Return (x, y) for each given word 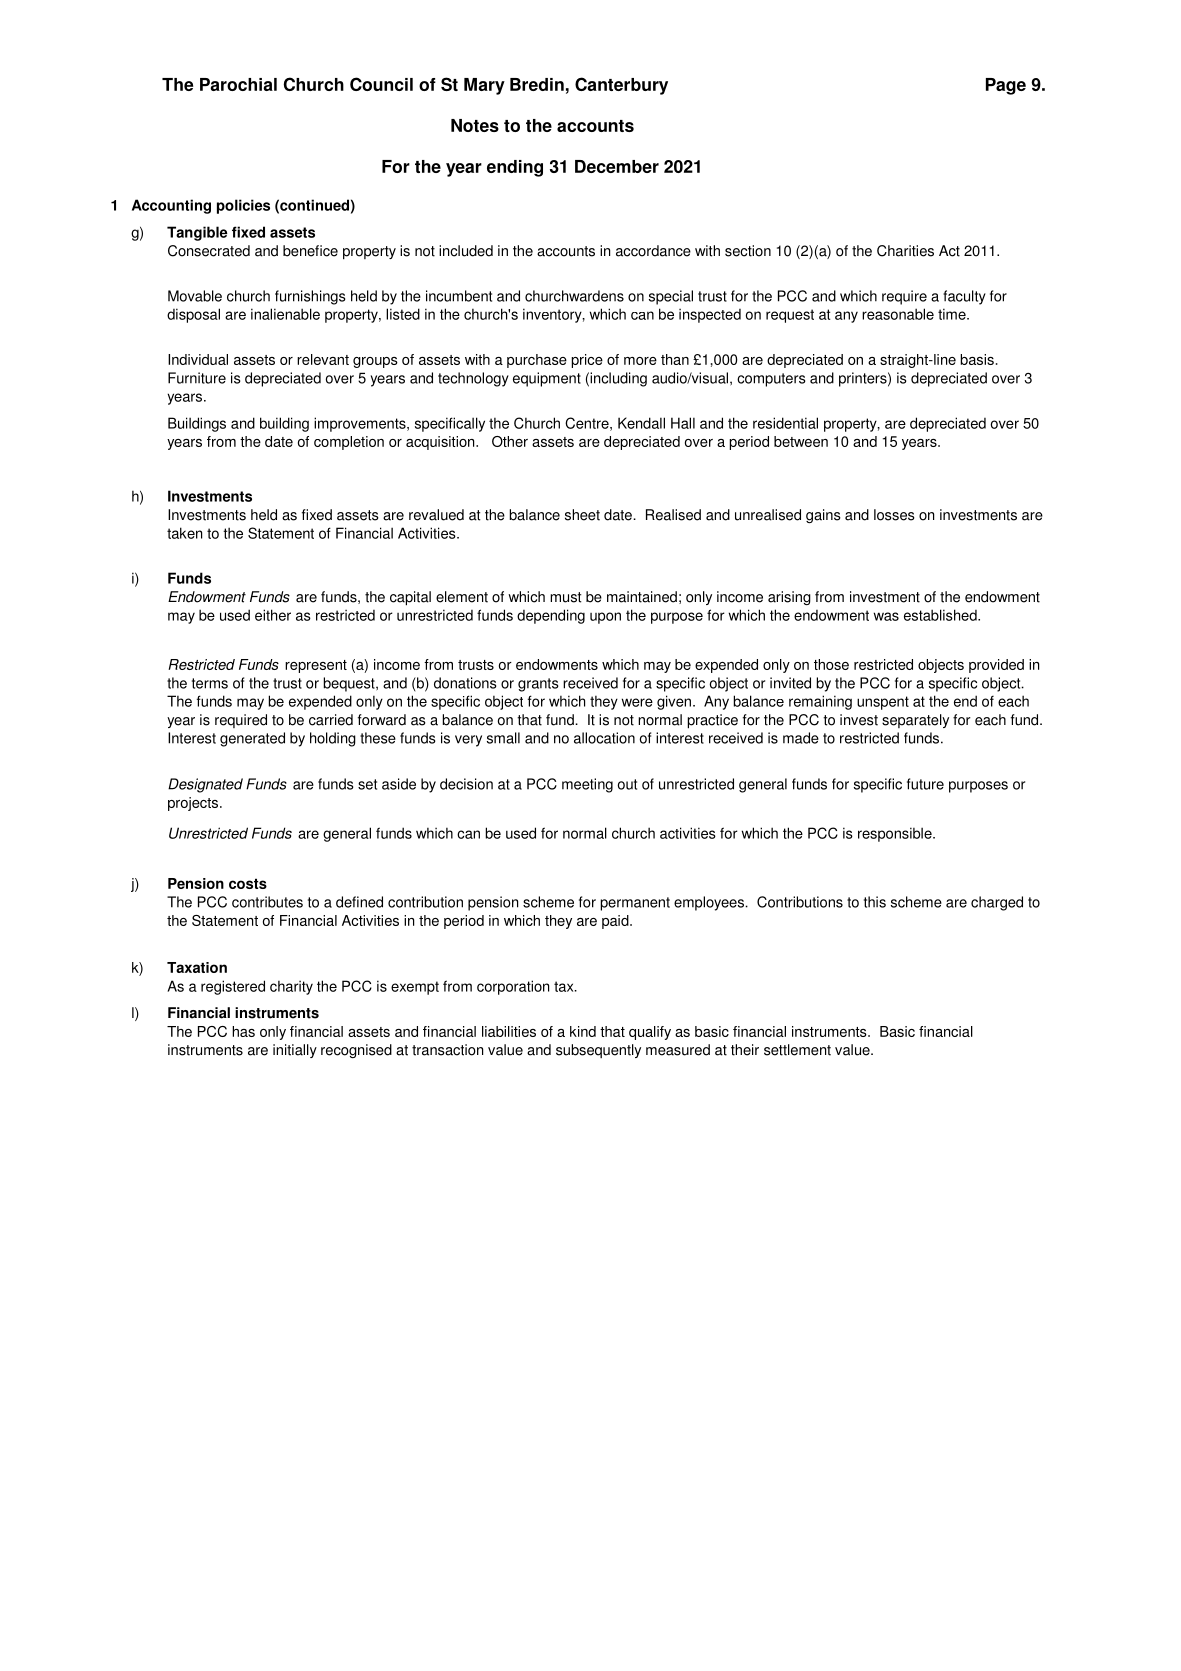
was (886, 616)
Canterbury (621, 86)
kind (583, 1031)
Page (1006, 86)
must (566, 597)
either (273, 615)
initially (295, 1051)
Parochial (238, 84)
